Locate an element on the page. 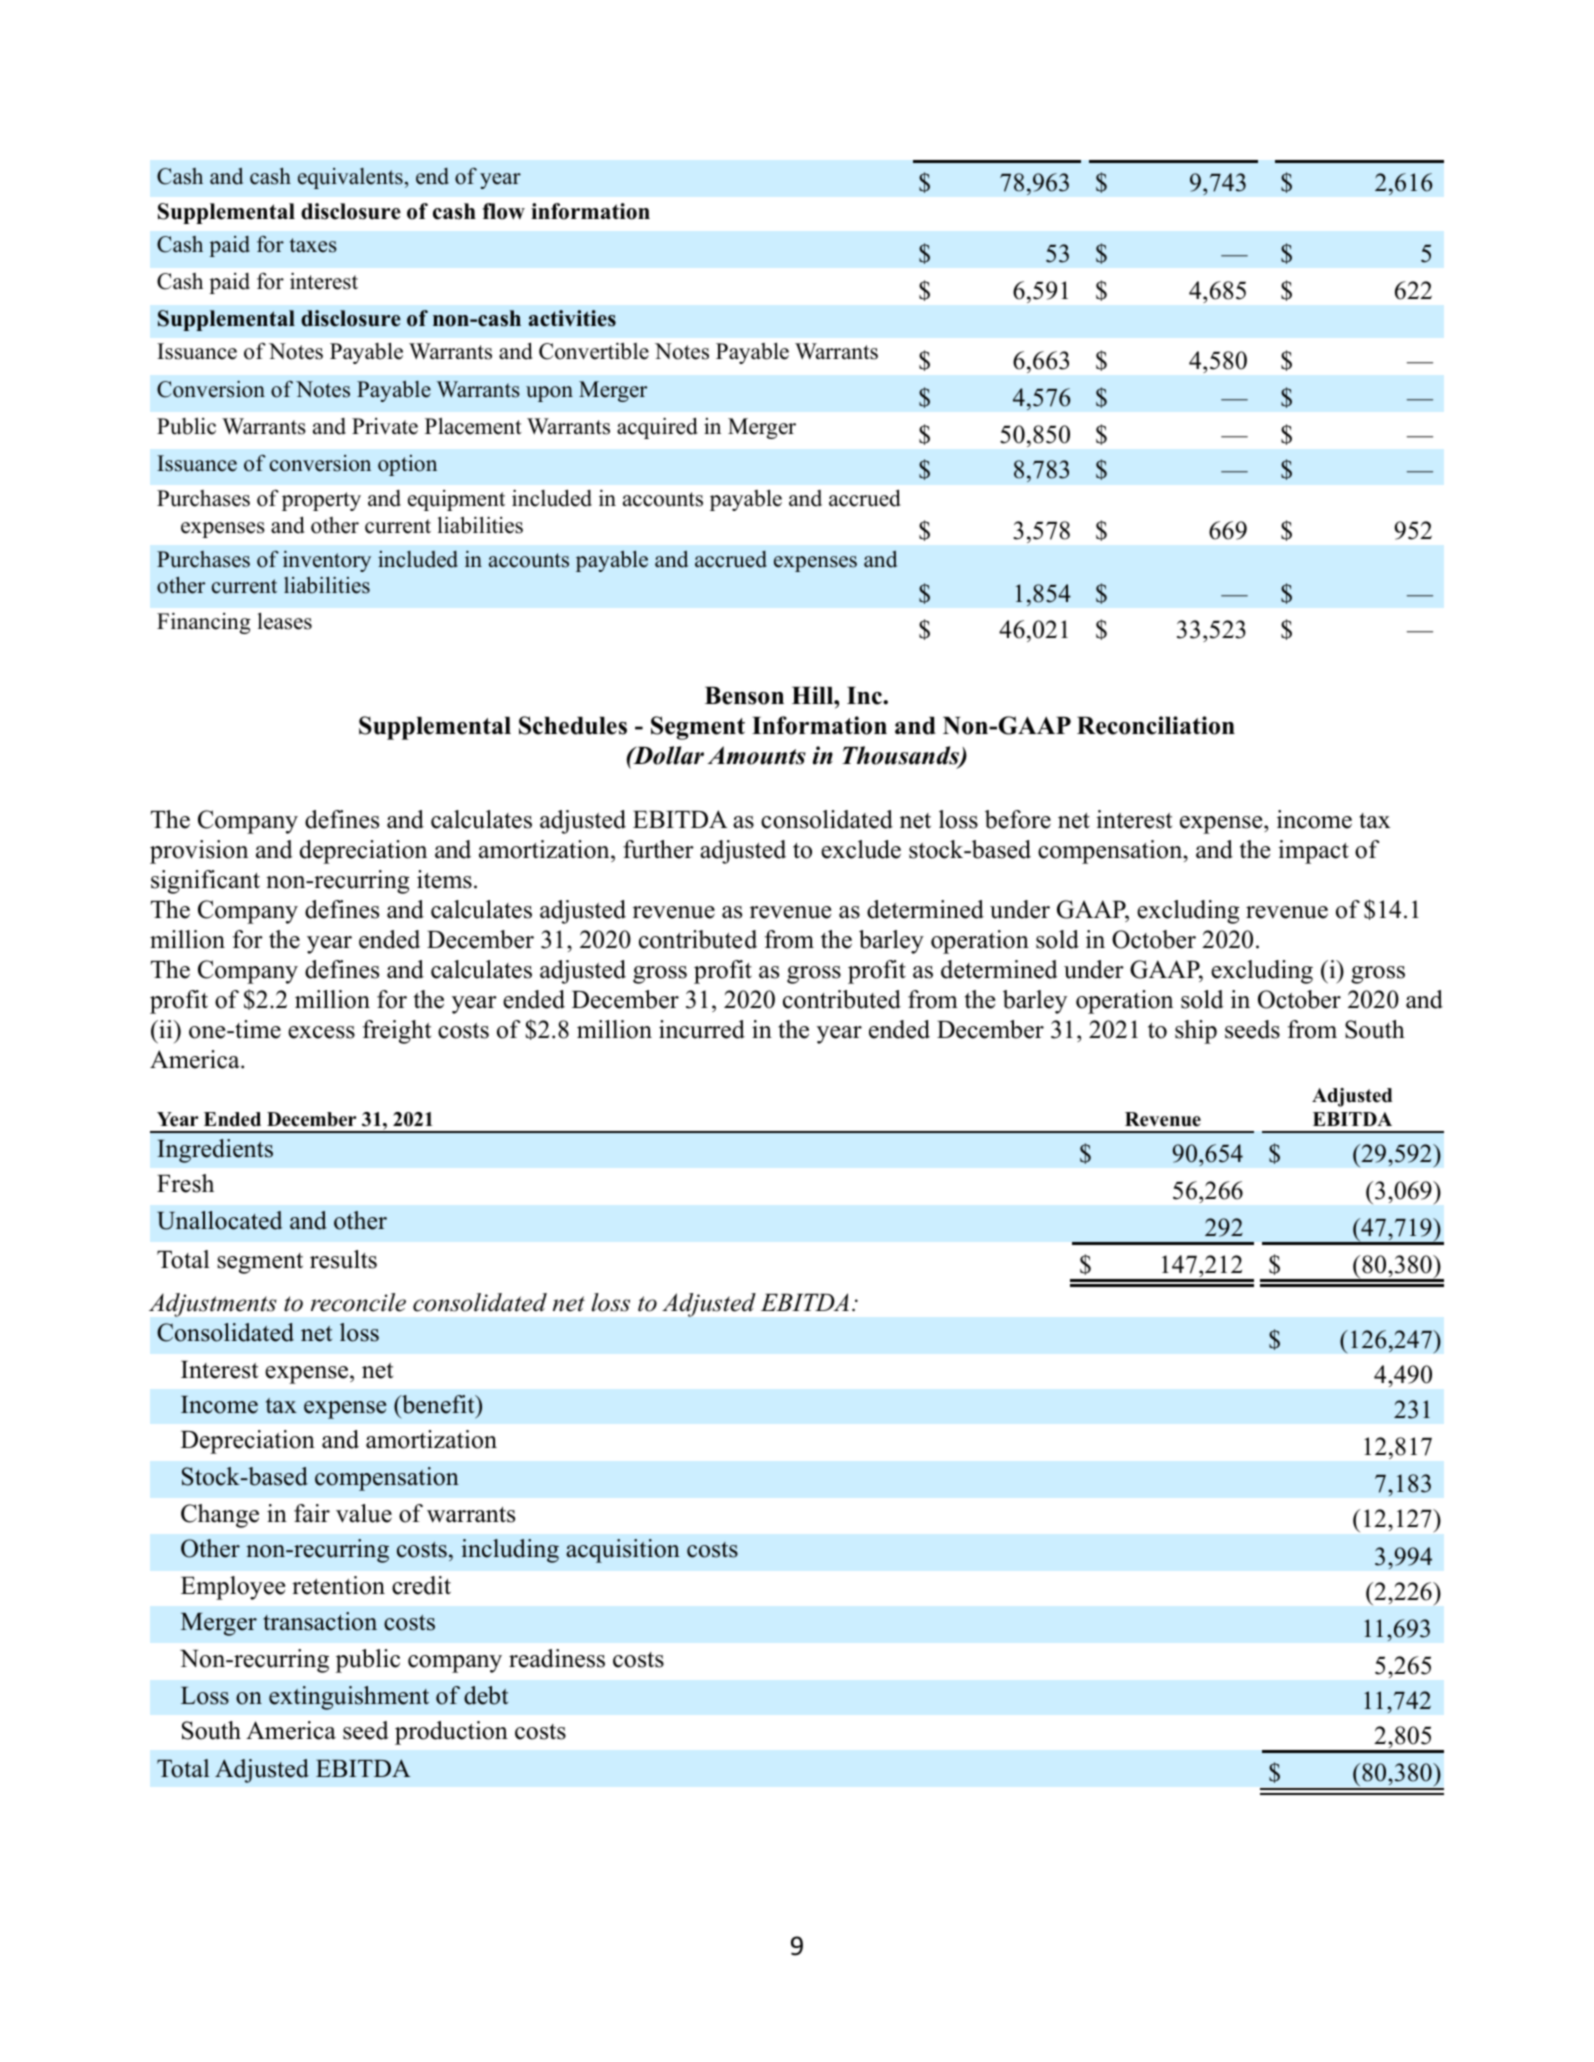 Image resolution: width=1594 pixels, height=2062 pixels. transaction is located at coordinates (320, 1621).
